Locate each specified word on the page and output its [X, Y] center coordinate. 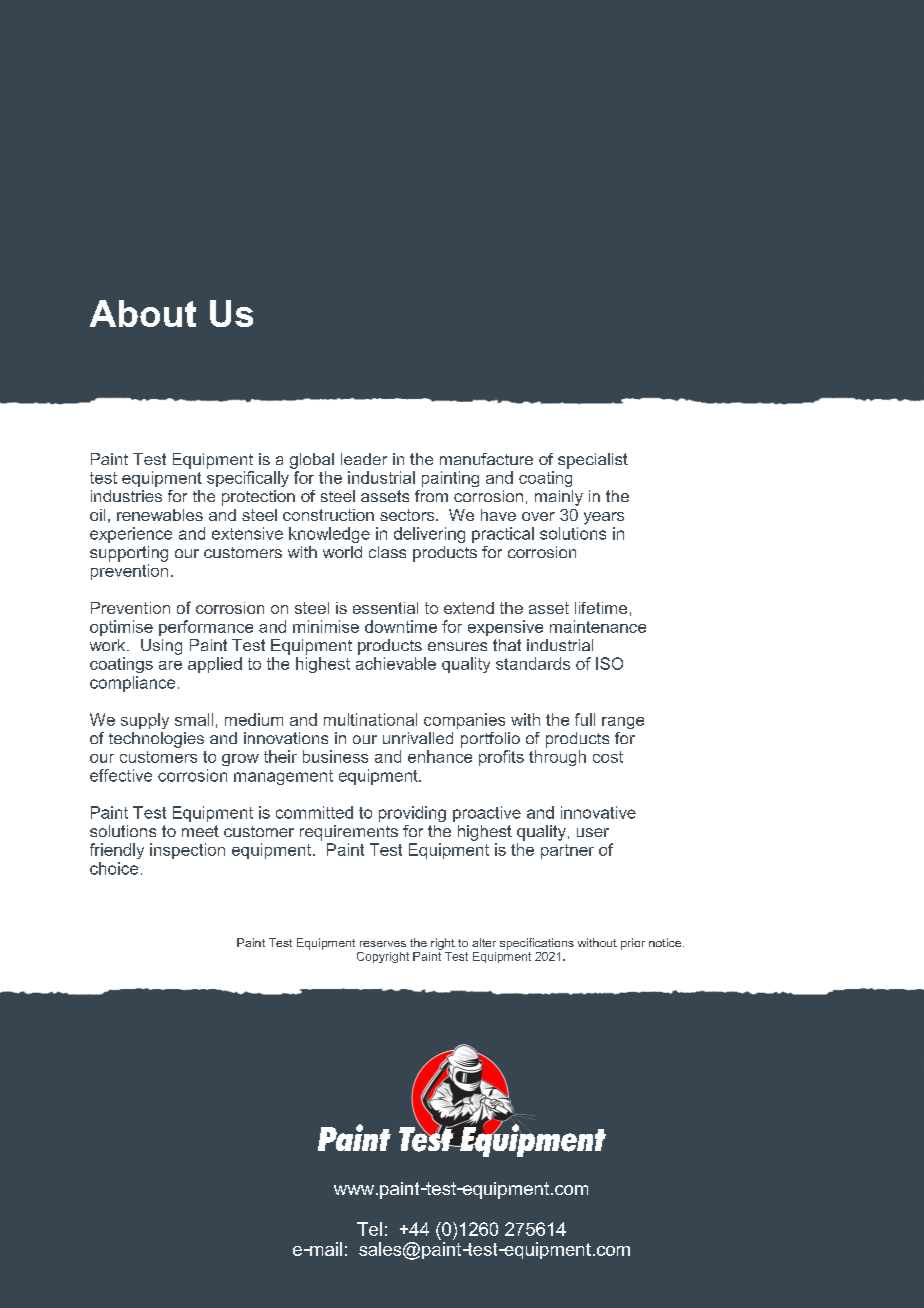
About [143, 313]
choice [114, 868]
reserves [383, 944]
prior [633, 944]
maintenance [598, 626]
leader [364, 459]
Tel [369, 1229]
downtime [401, 626]
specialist [593, 461]
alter [484, 942]
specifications [537, 944]
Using [161, 647]
